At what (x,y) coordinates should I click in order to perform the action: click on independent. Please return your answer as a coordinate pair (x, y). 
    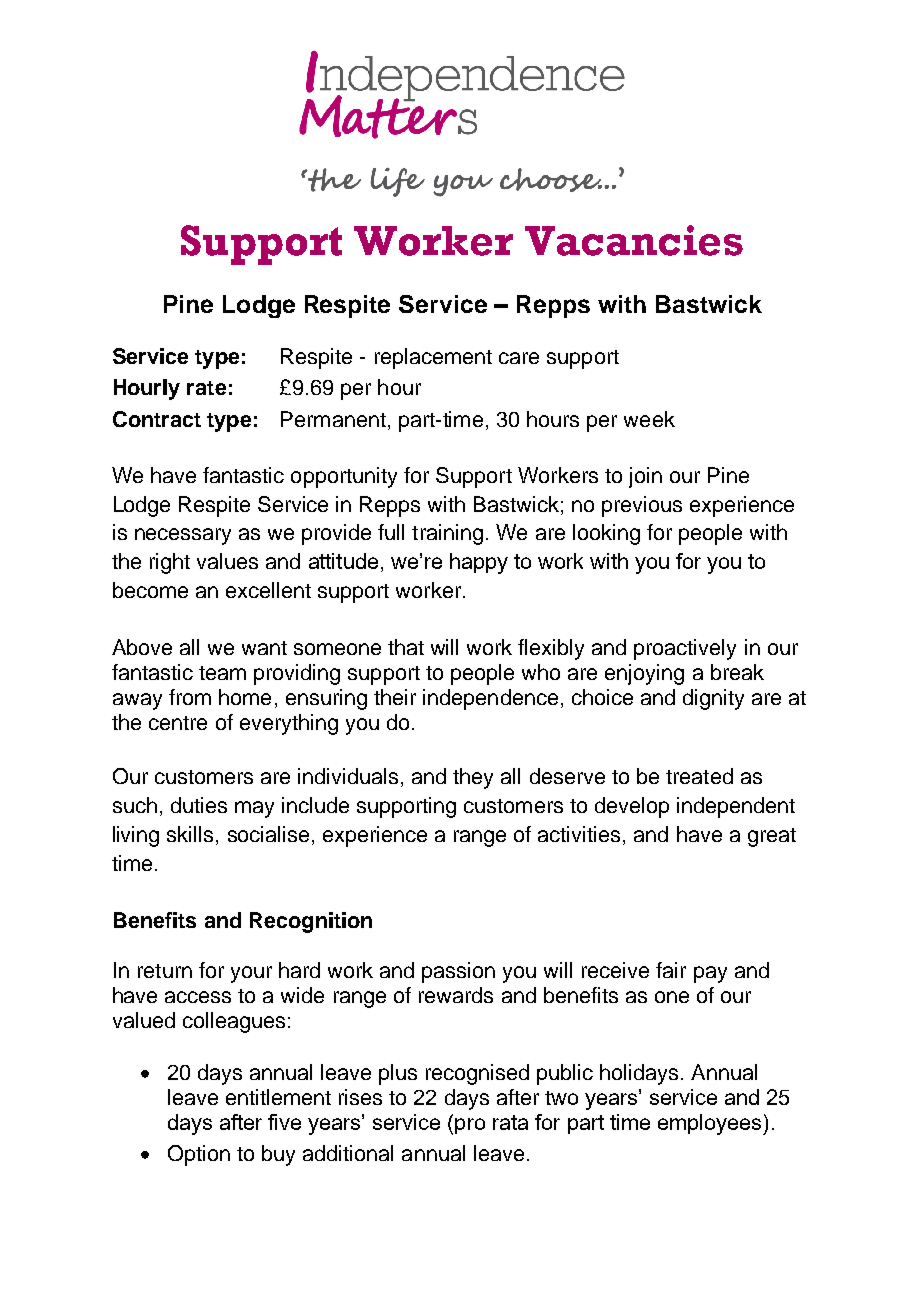
    Looking at the image, I should click on (736, 807).
